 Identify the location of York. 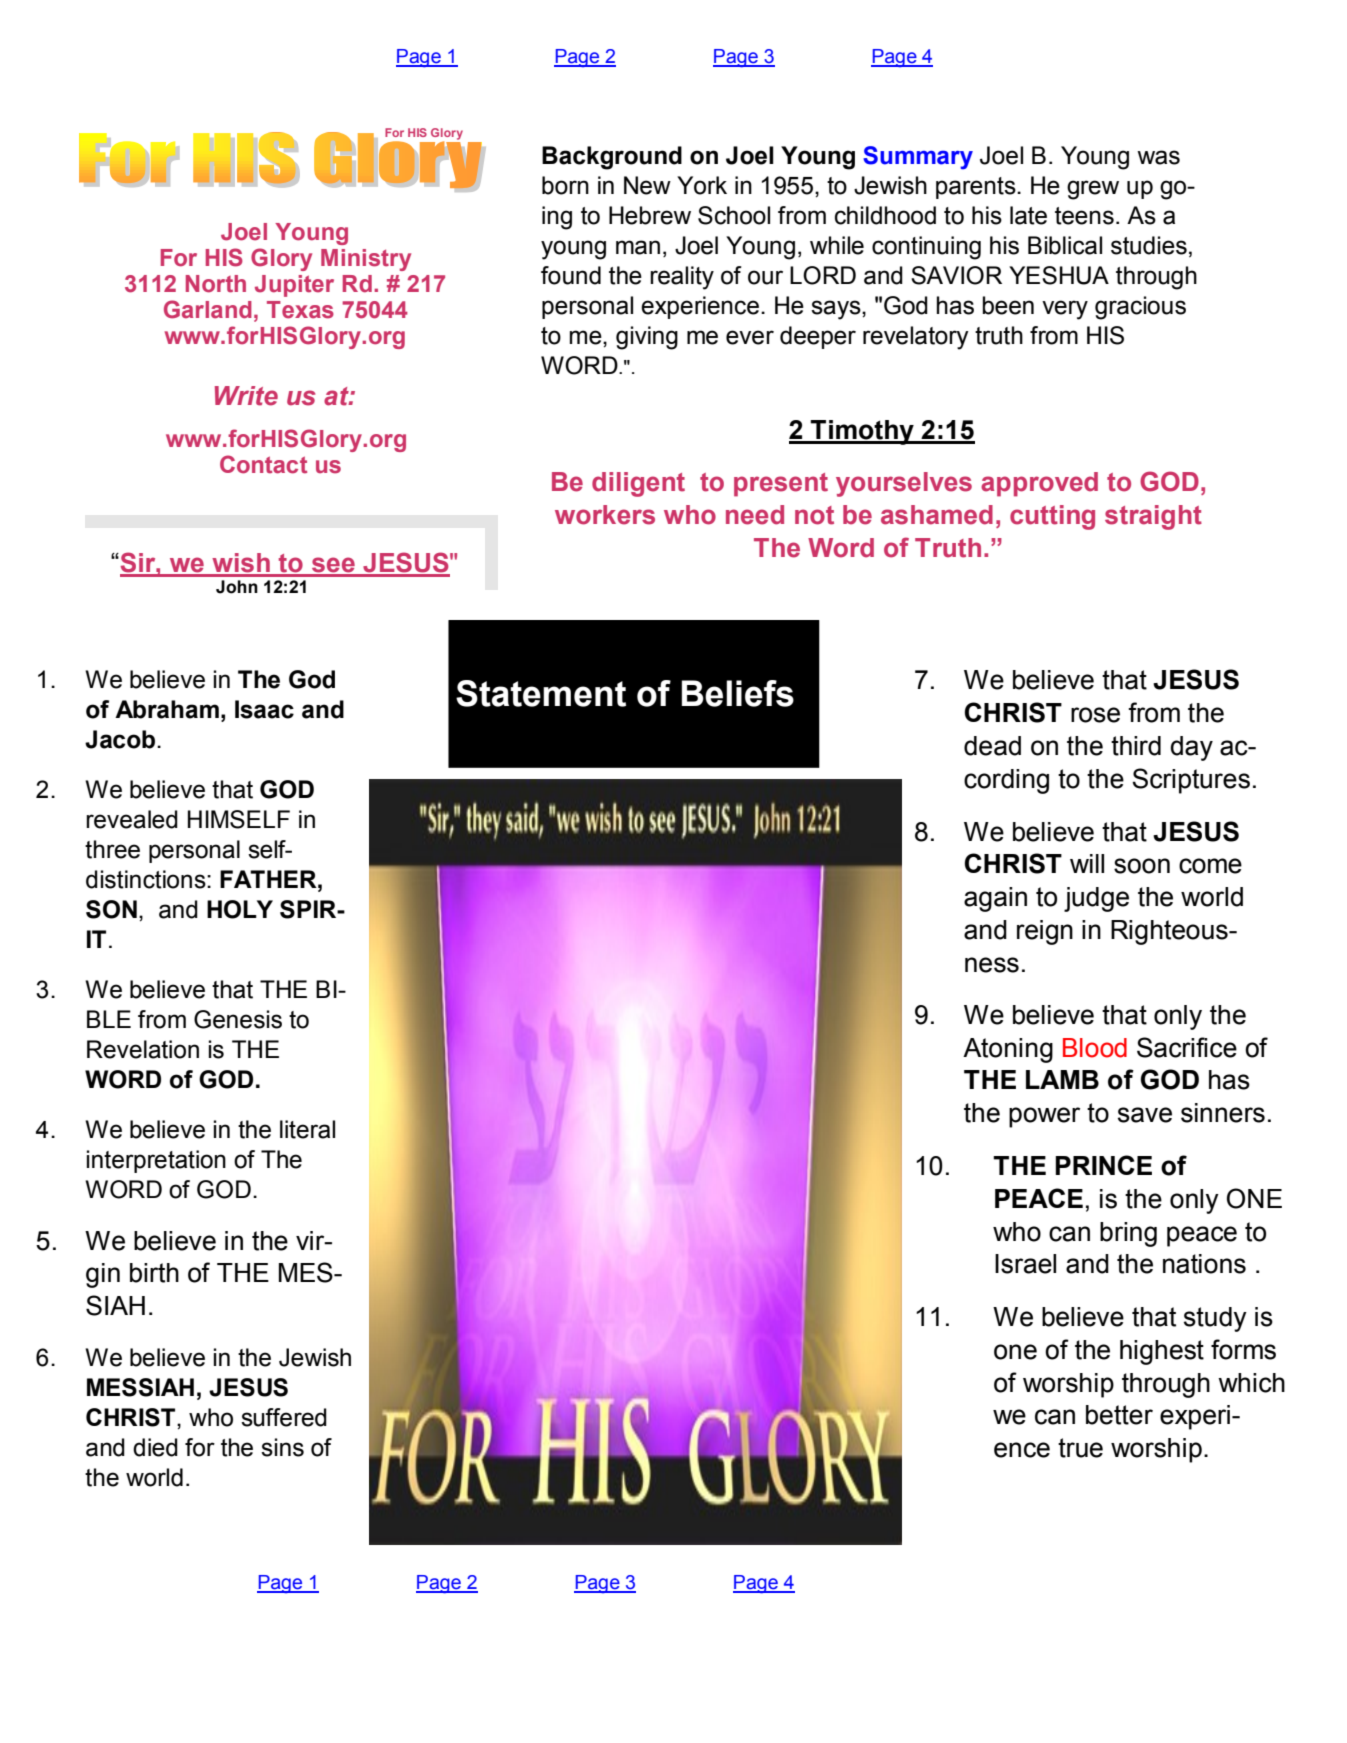
(702, 185).
